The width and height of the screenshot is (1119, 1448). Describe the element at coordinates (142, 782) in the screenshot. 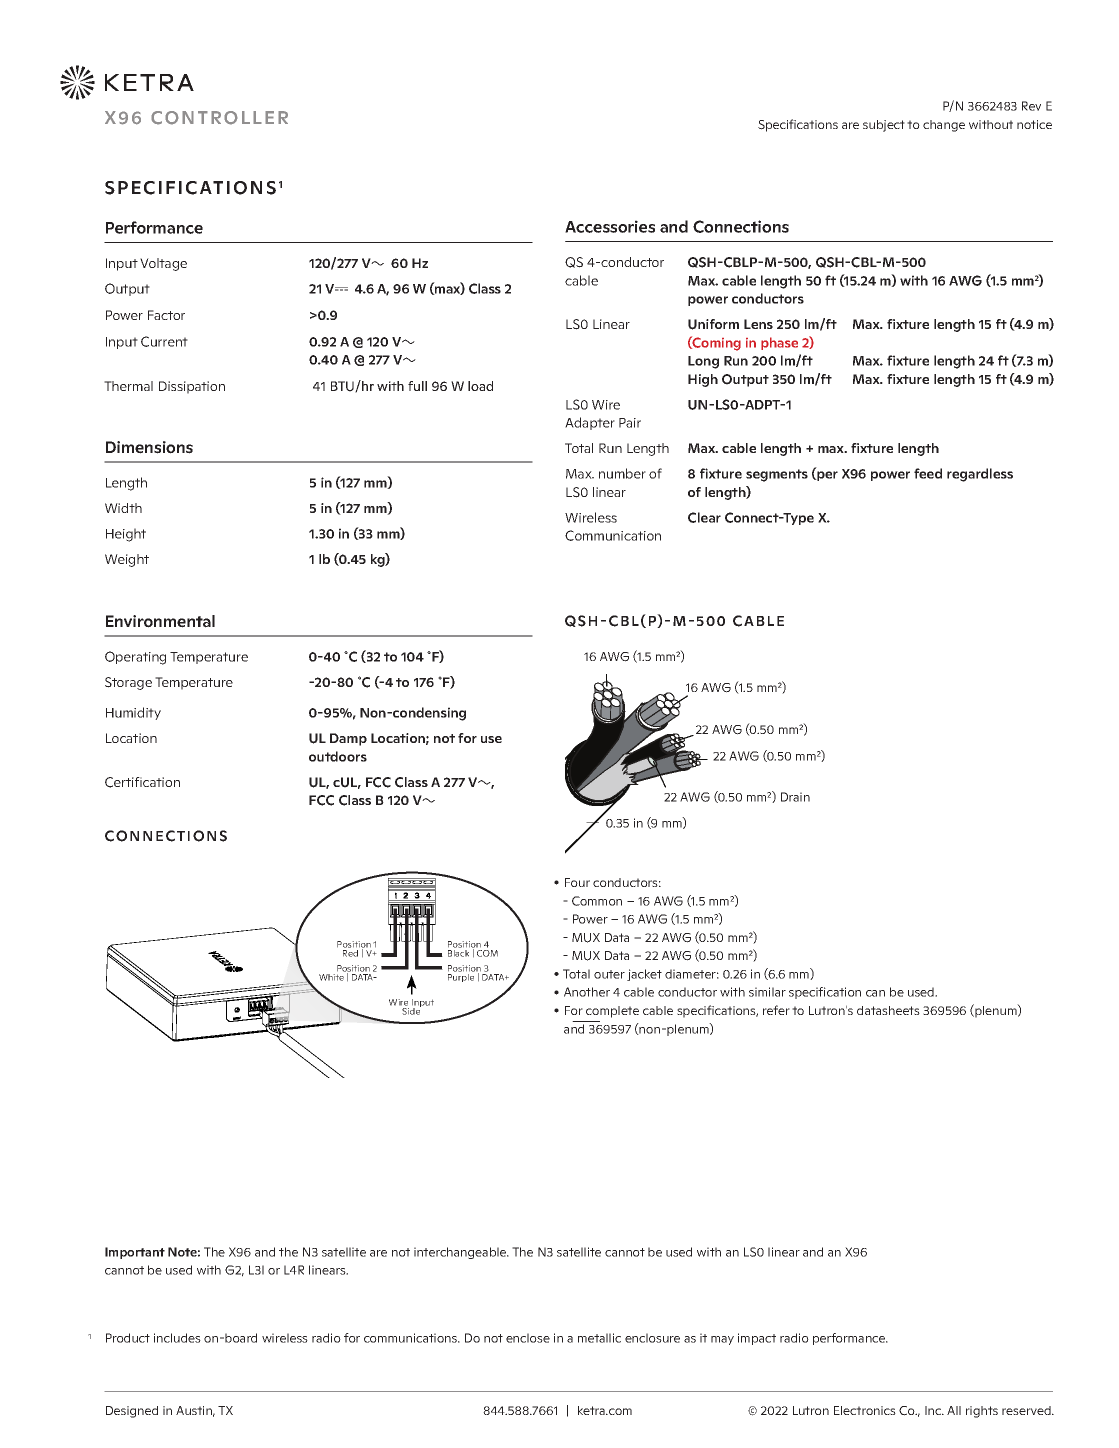

I see `Certification` at that location.
